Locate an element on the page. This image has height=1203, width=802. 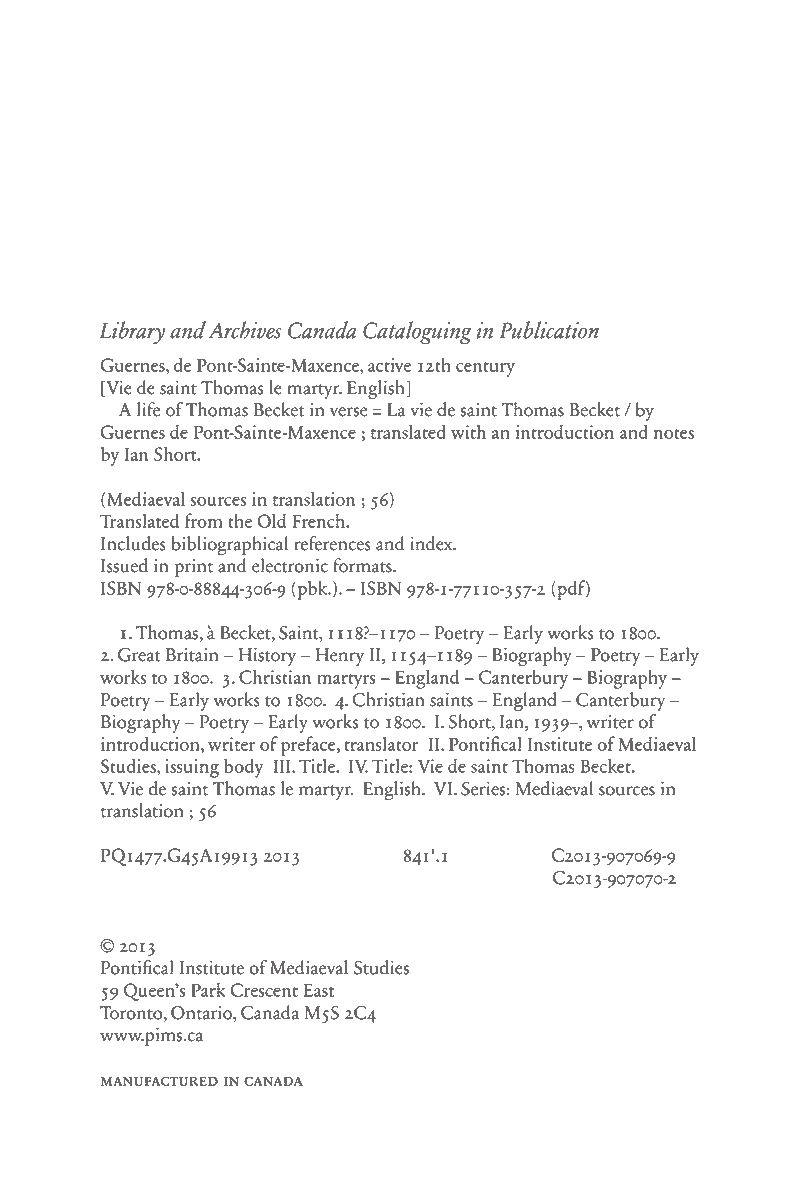
Crescent is located at coordinates (264, 990).
